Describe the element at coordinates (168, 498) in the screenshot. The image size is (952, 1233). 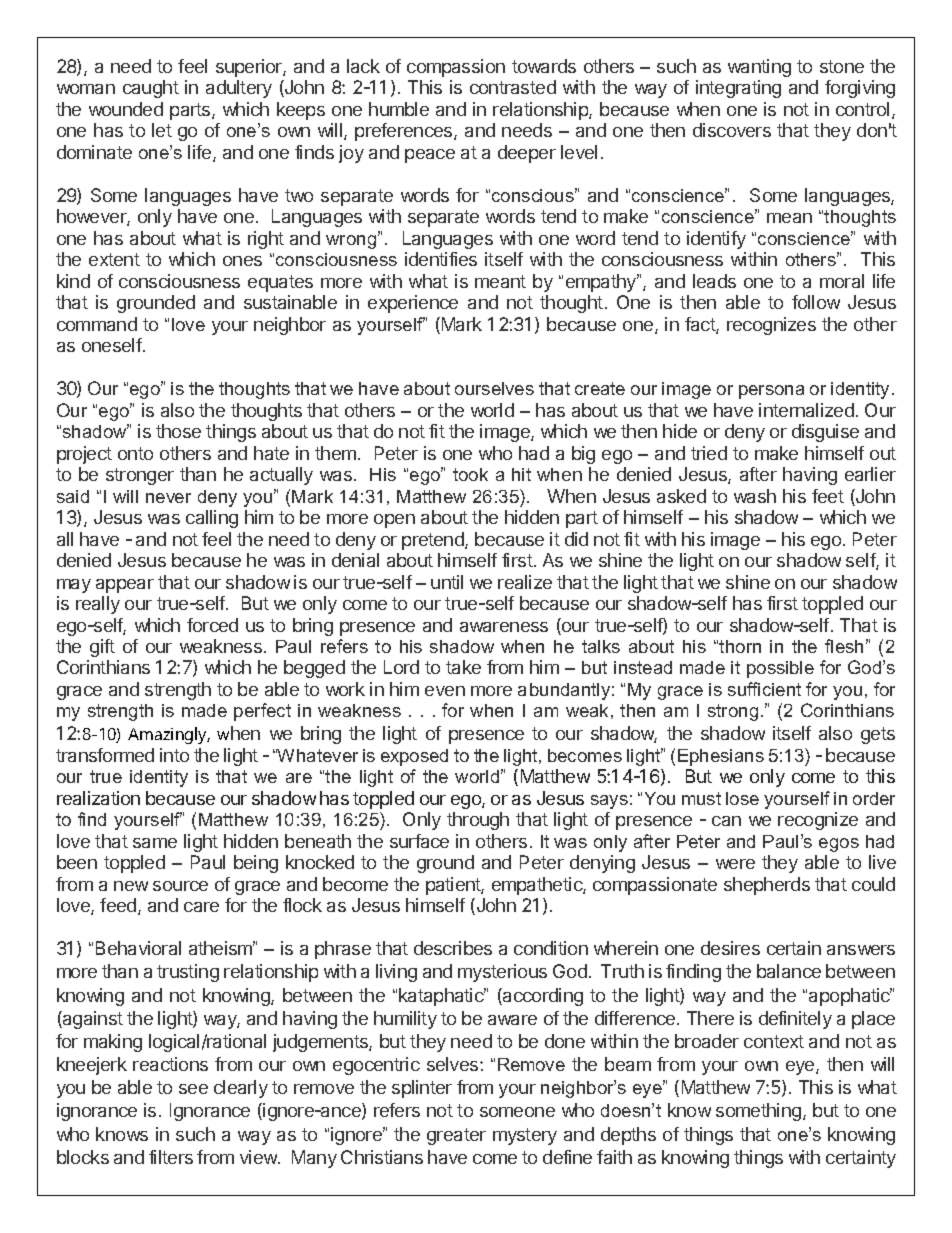
I see `never` at that location.
